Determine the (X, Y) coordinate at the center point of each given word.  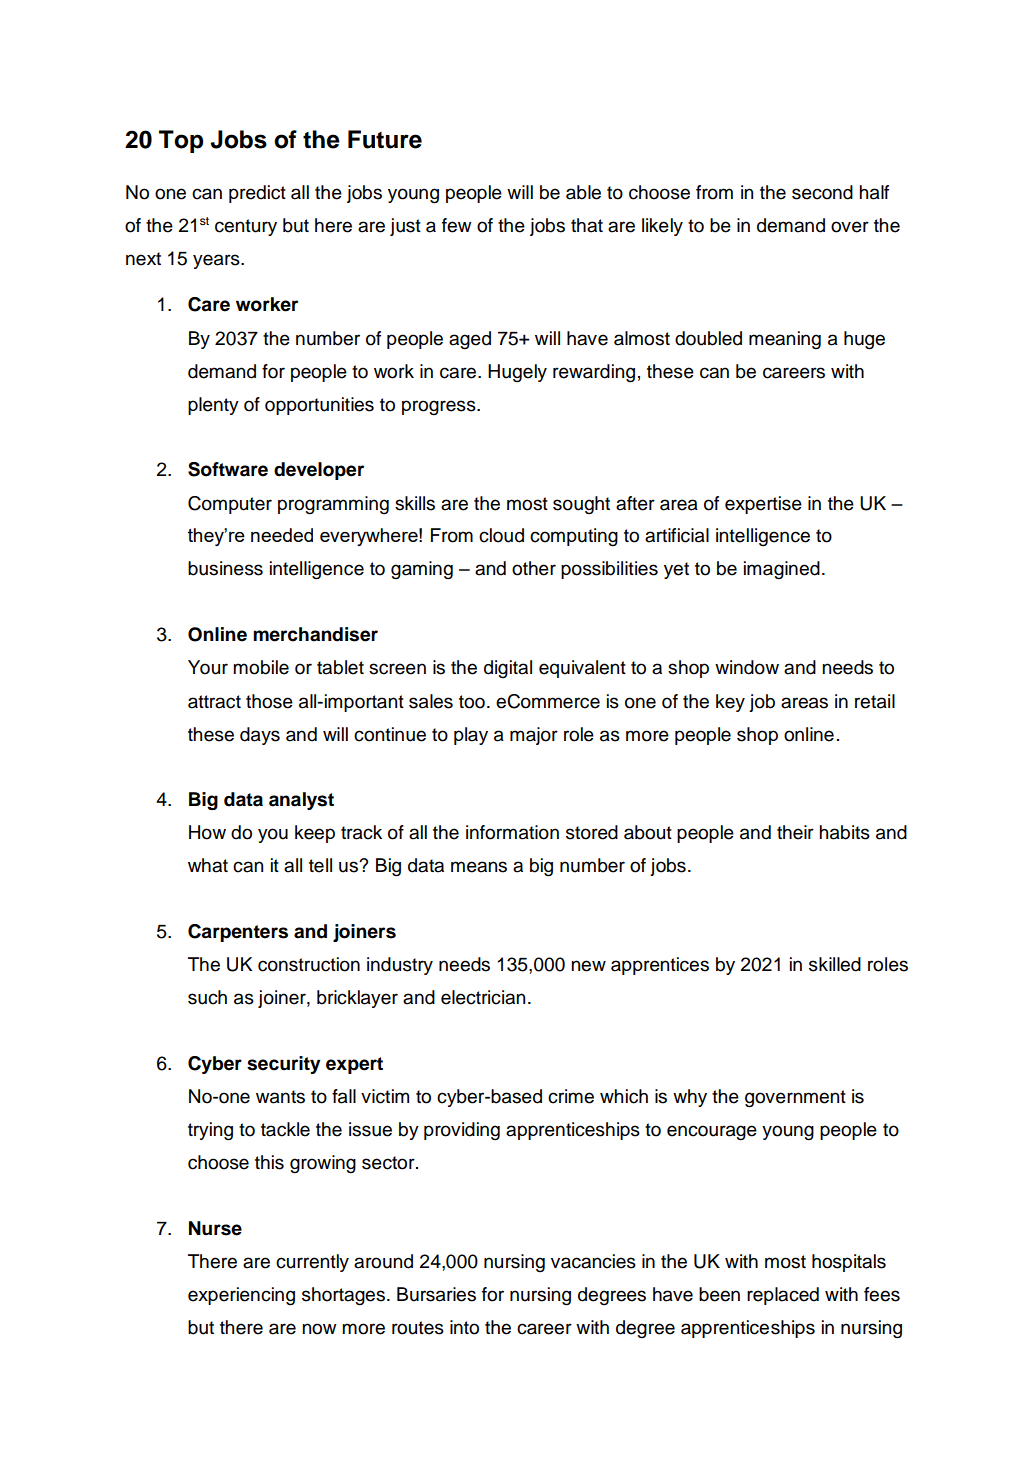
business (225, 568)
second (822, 192)
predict (257, 194)
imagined (782, 570)
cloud (501, 535)
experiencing (241, 1296)
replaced (783, 1296)
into (464, 1327)
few (457, 225)
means (479, 867)
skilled (835, 964)
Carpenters (238, 933)
